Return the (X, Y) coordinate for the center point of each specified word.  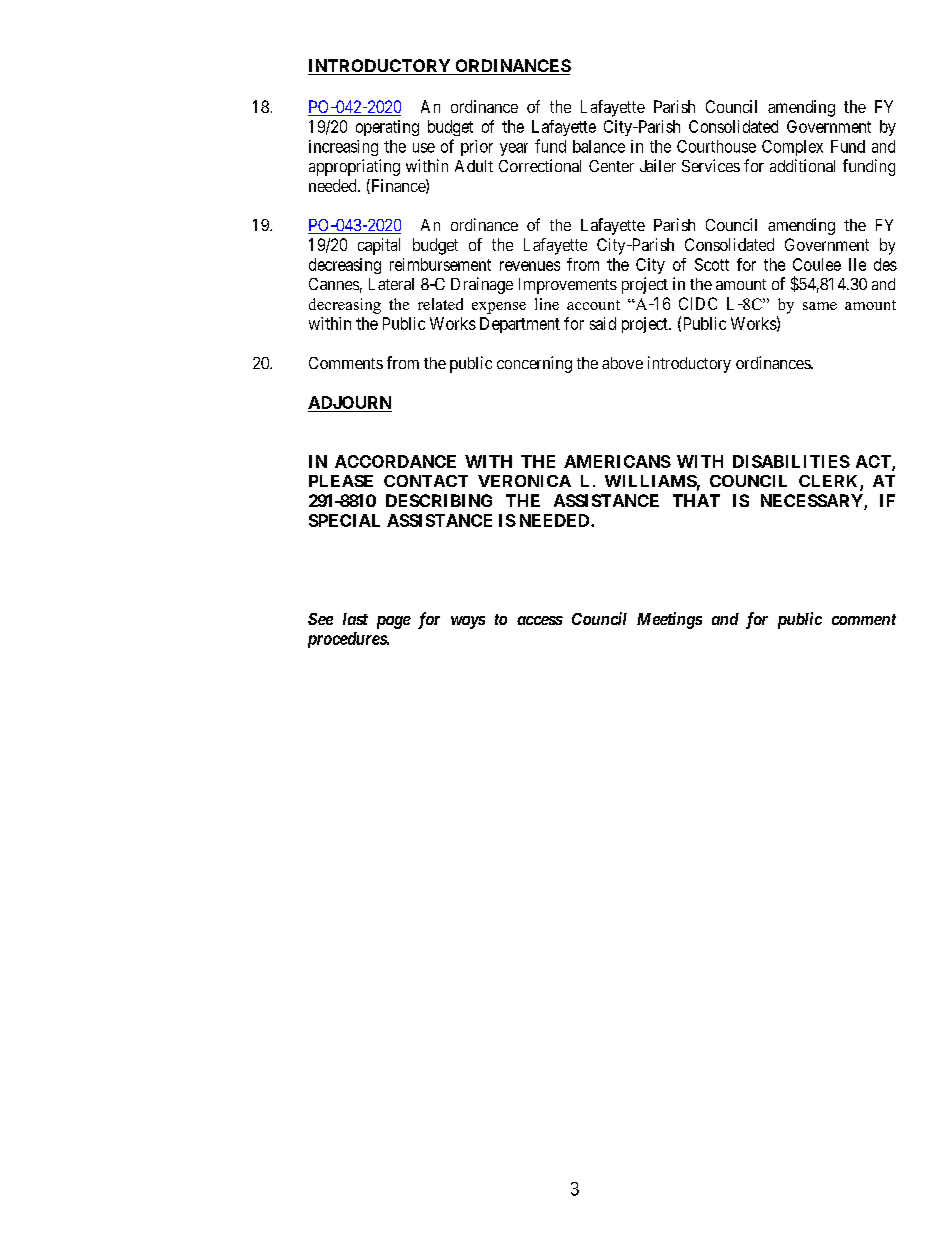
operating (387, 128)
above (622, 363)
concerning (534, 364)
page (394, 622)
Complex (792, 148)
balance (599, 146)
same (820, 306)
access (540, 620)
